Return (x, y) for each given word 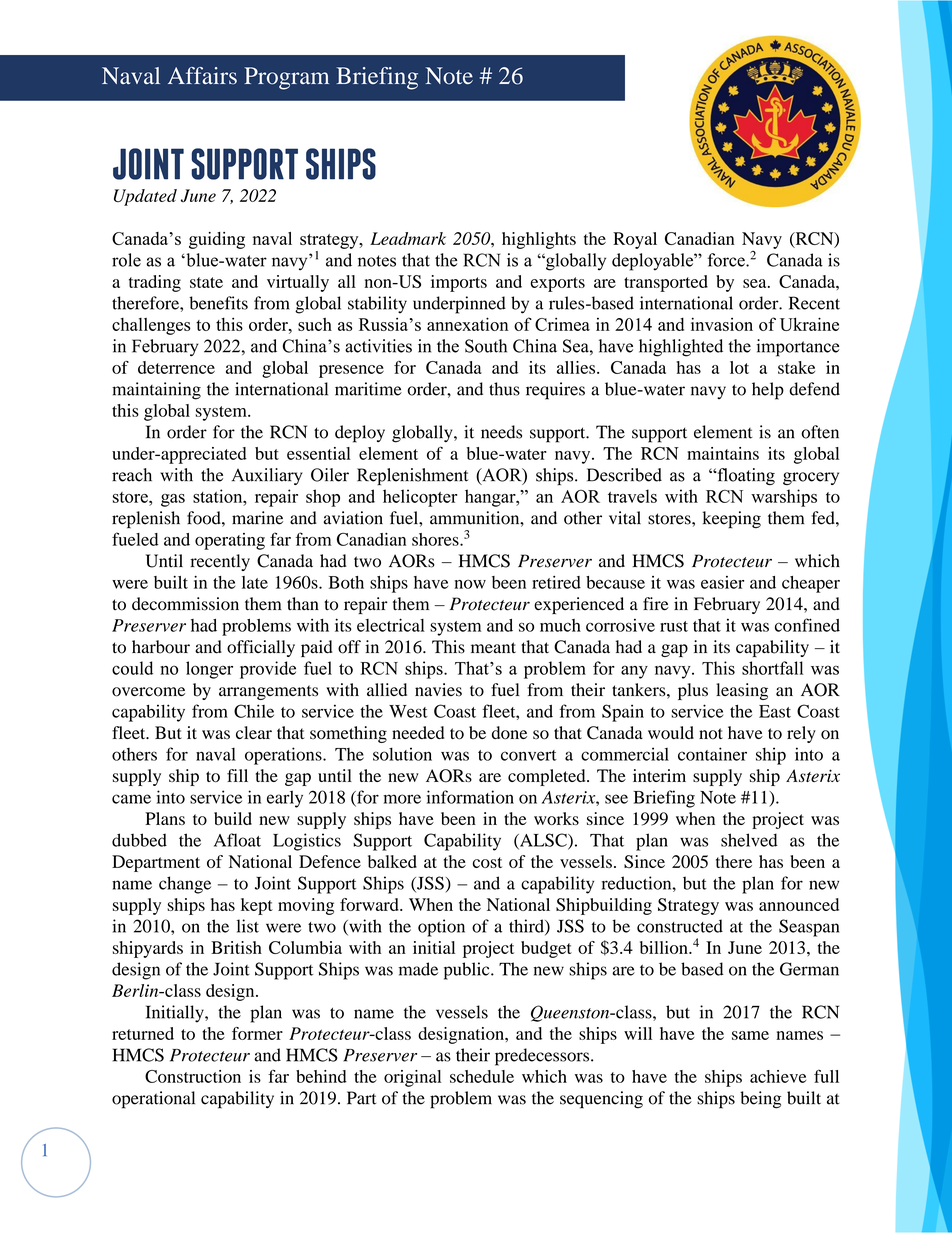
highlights (539, 240)
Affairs (202, 76)
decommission (185, 604)
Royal (635, 240)
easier (722, 582)
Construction (193, 1076)
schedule (482, 1076)
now (470, 584)
